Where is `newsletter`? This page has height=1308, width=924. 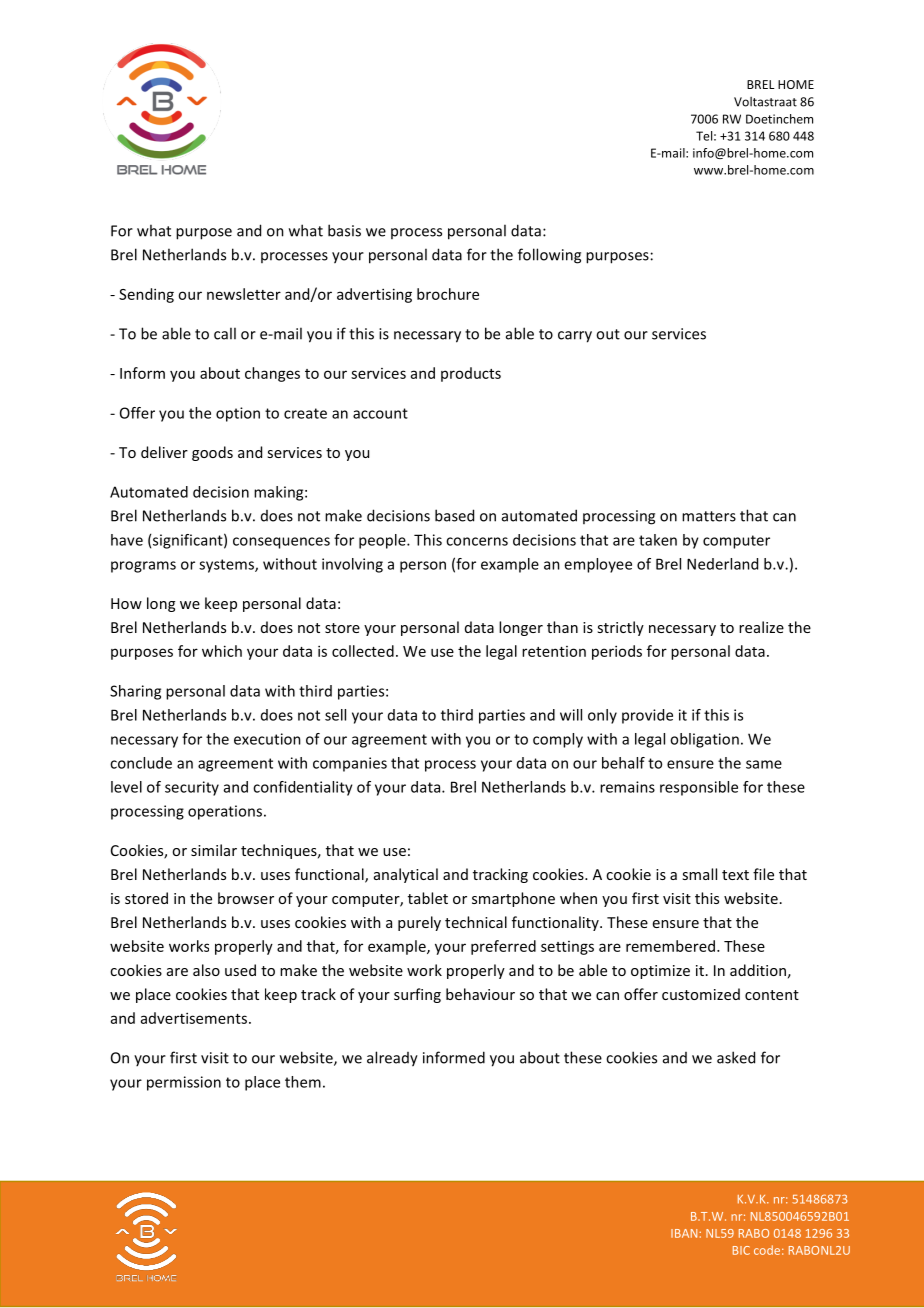
newsletter is located at coordinates (244, 294).
